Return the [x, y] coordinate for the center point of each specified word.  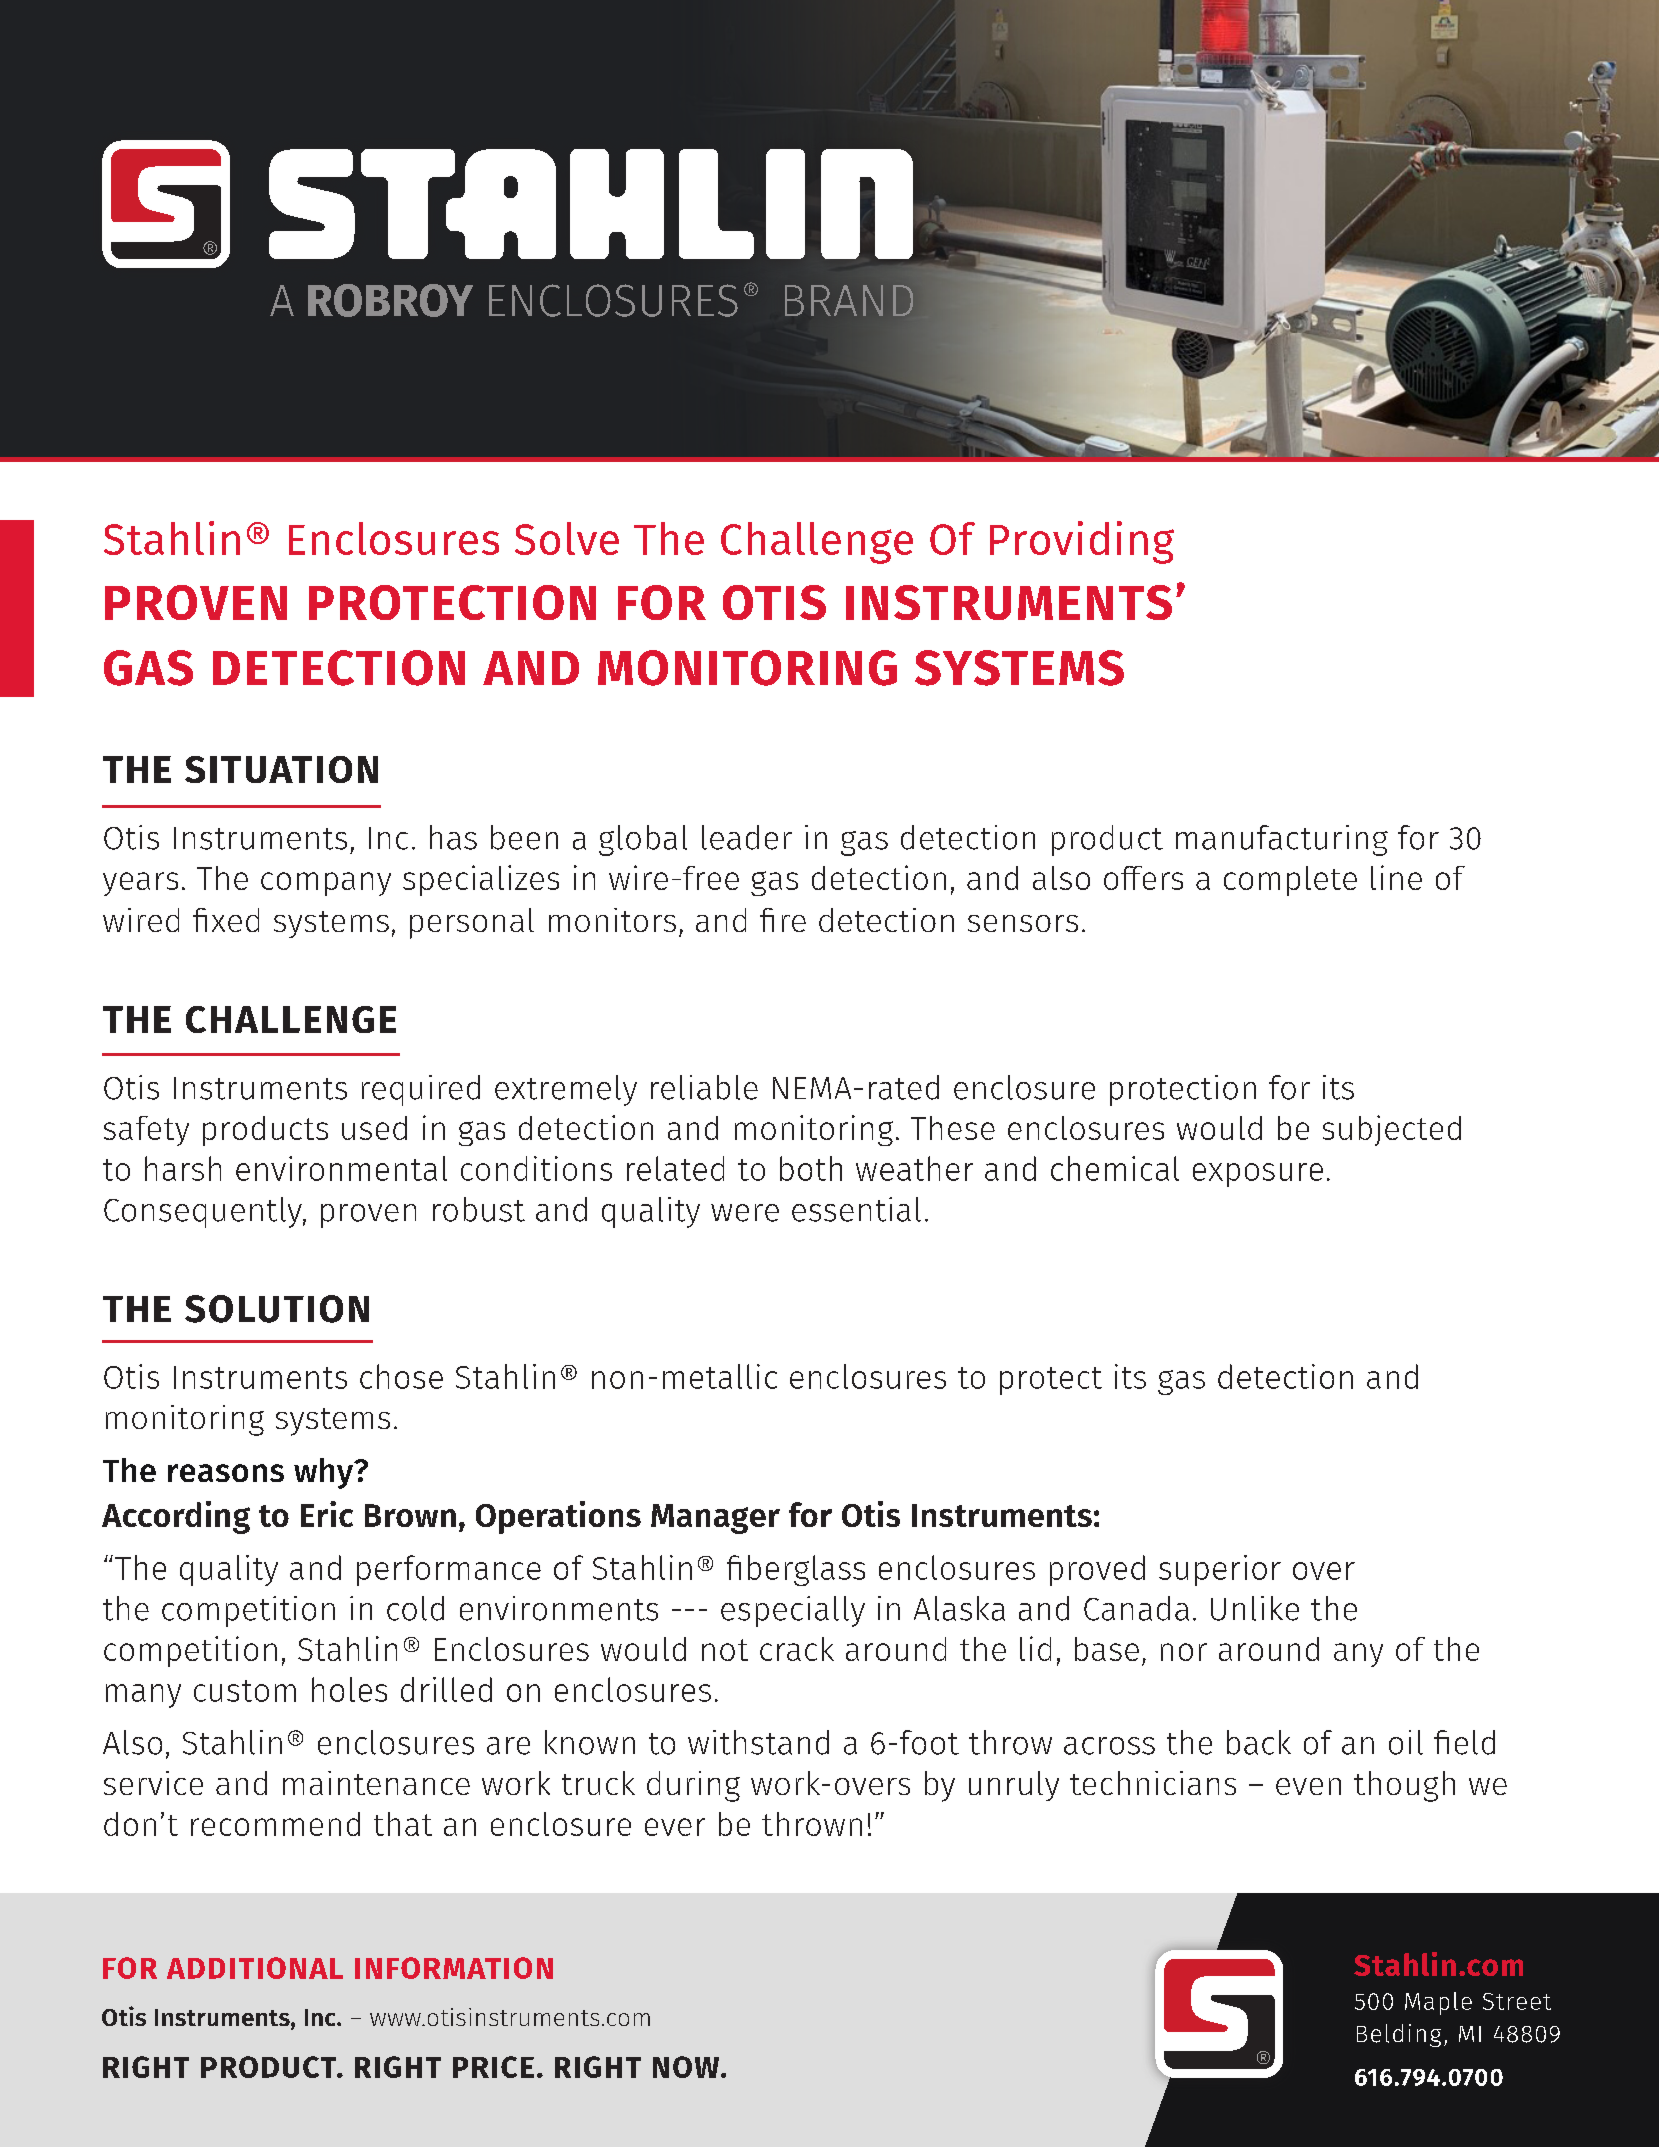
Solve [567, 538]
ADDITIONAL [255, 1968]
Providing [1082, 542]
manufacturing [1282, 840]
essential [856, 1209]
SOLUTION [277, 1309]
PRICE [493, 2067]
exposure [1258, 1175]
